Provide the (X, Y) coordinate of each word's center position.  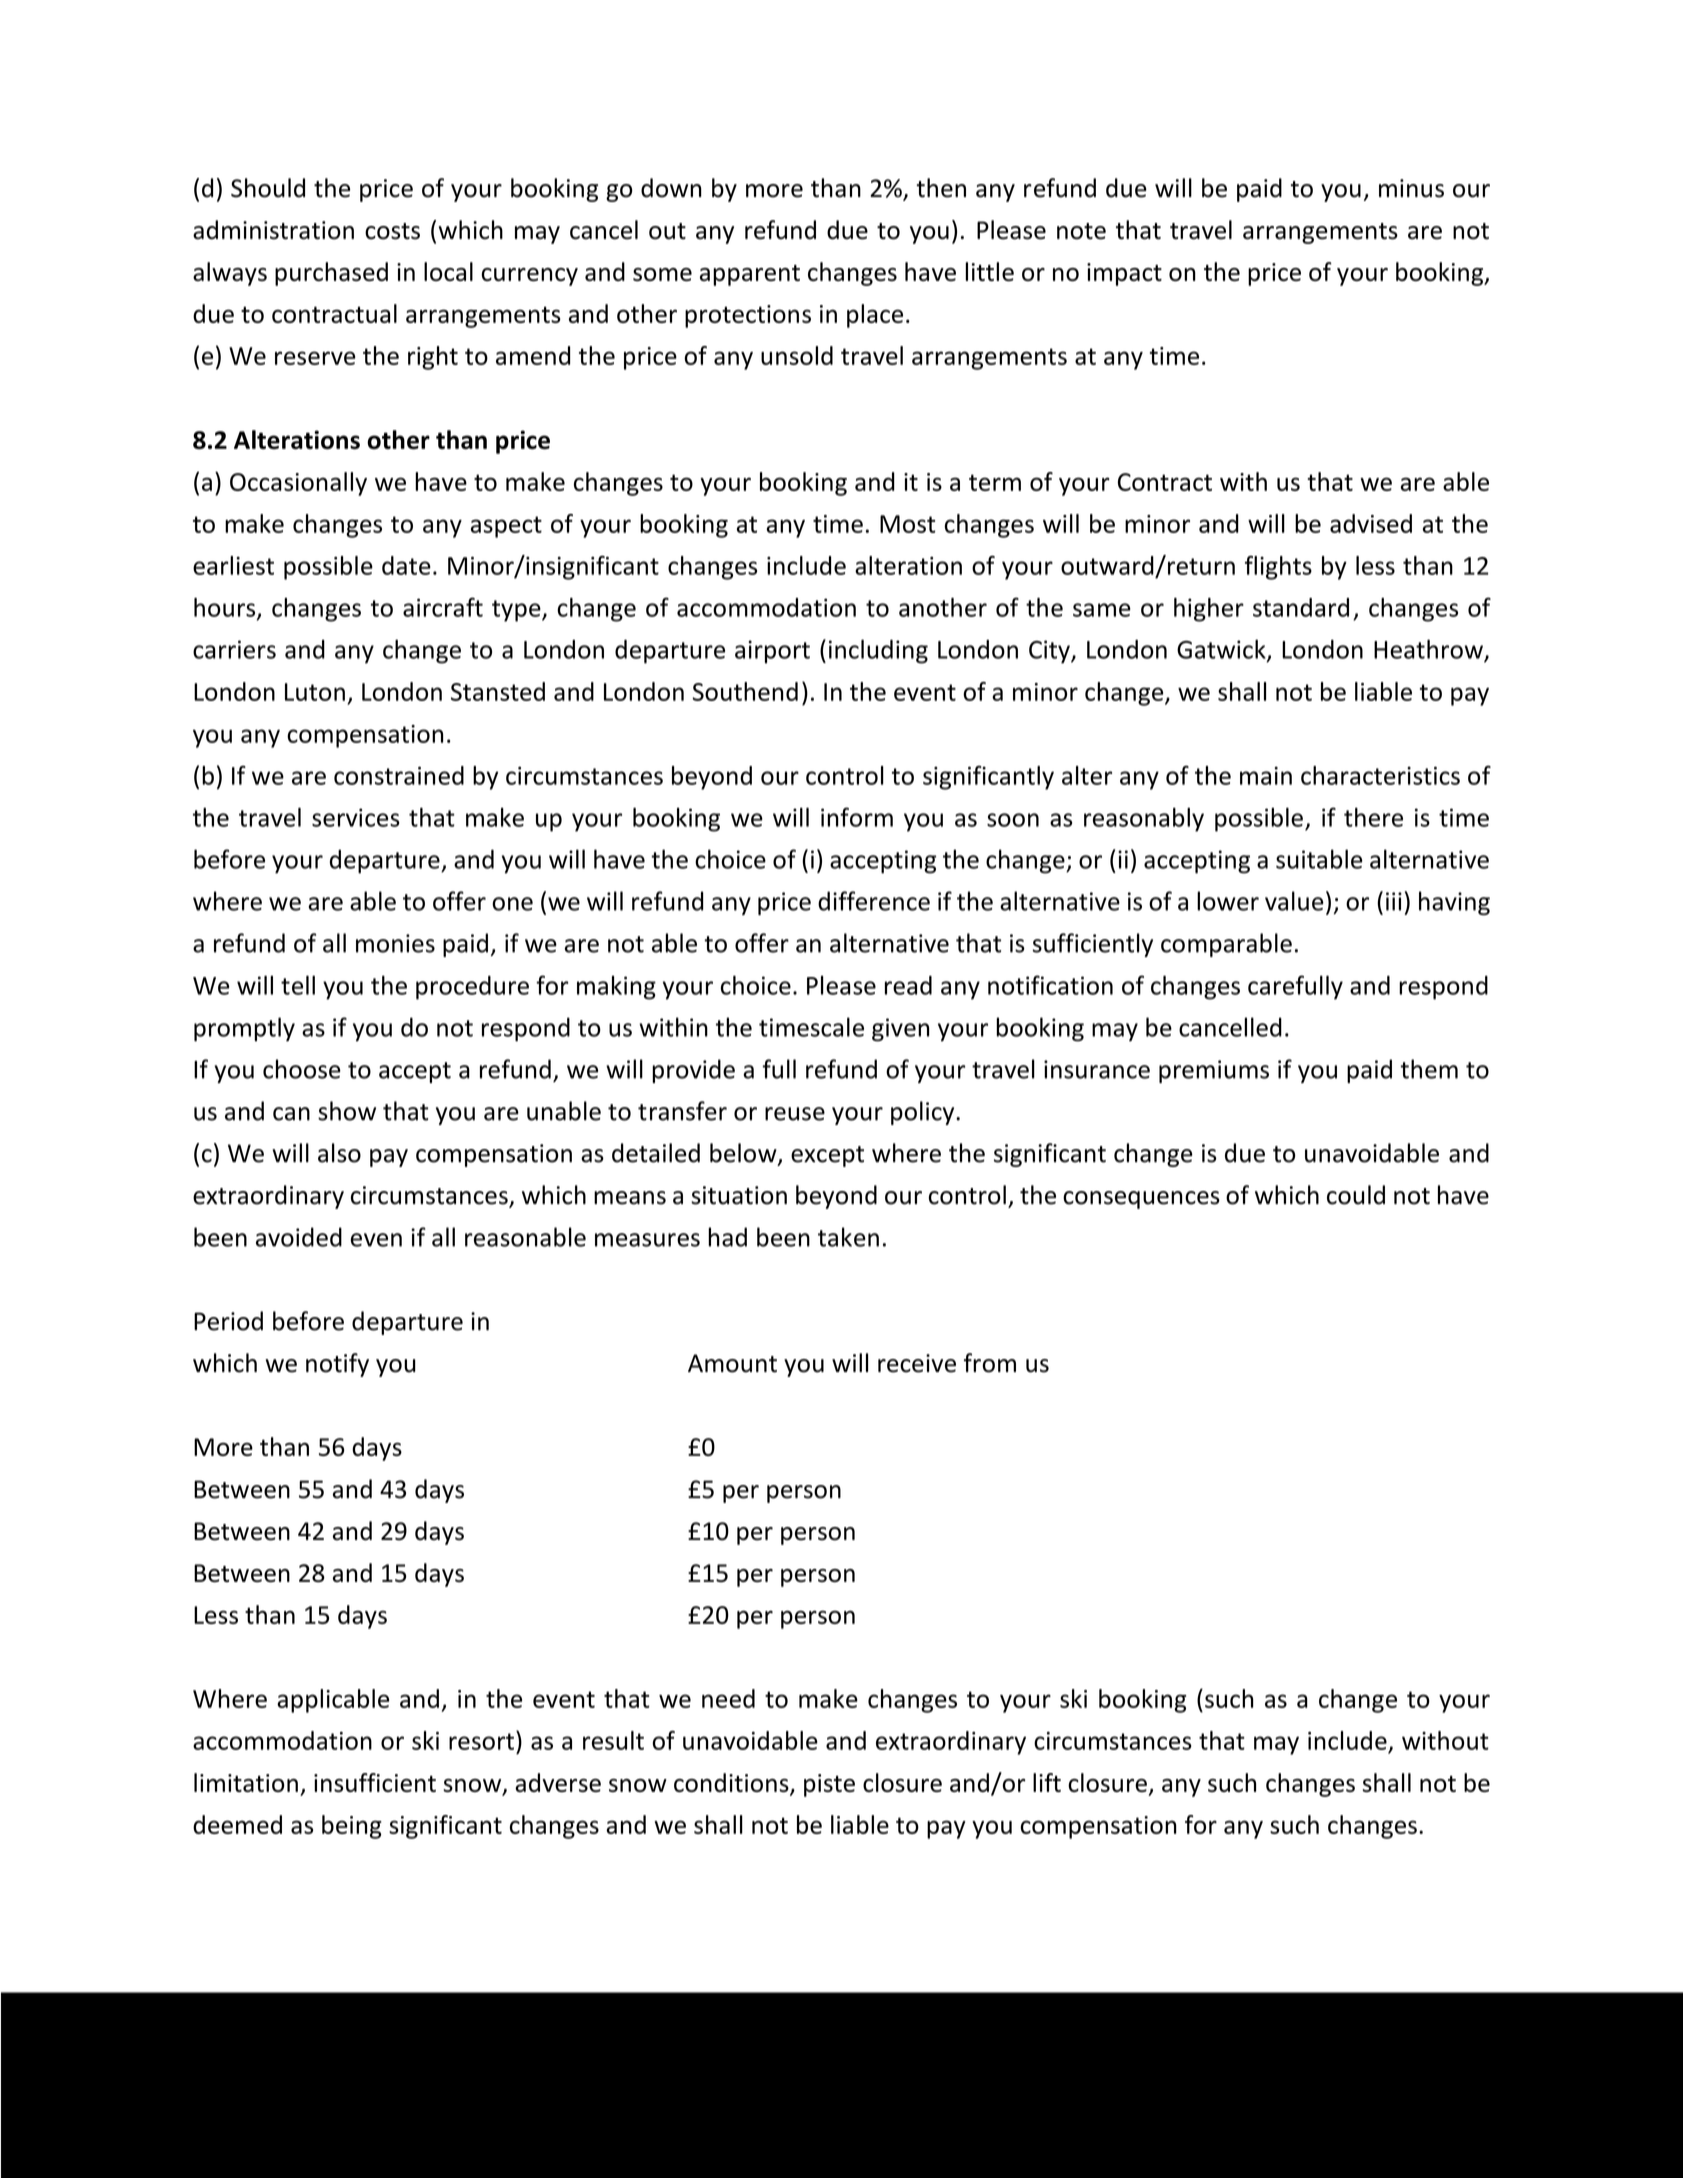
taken (848, 1237)
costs (392, 231)
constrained (399, 775)
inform (857, 817)
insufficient (375, 1782)
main (1266, 775)
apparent (750, 275)
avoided (299, 1237)
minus (1411, 188)
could (1356, 1195)
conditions (732, 1784)
